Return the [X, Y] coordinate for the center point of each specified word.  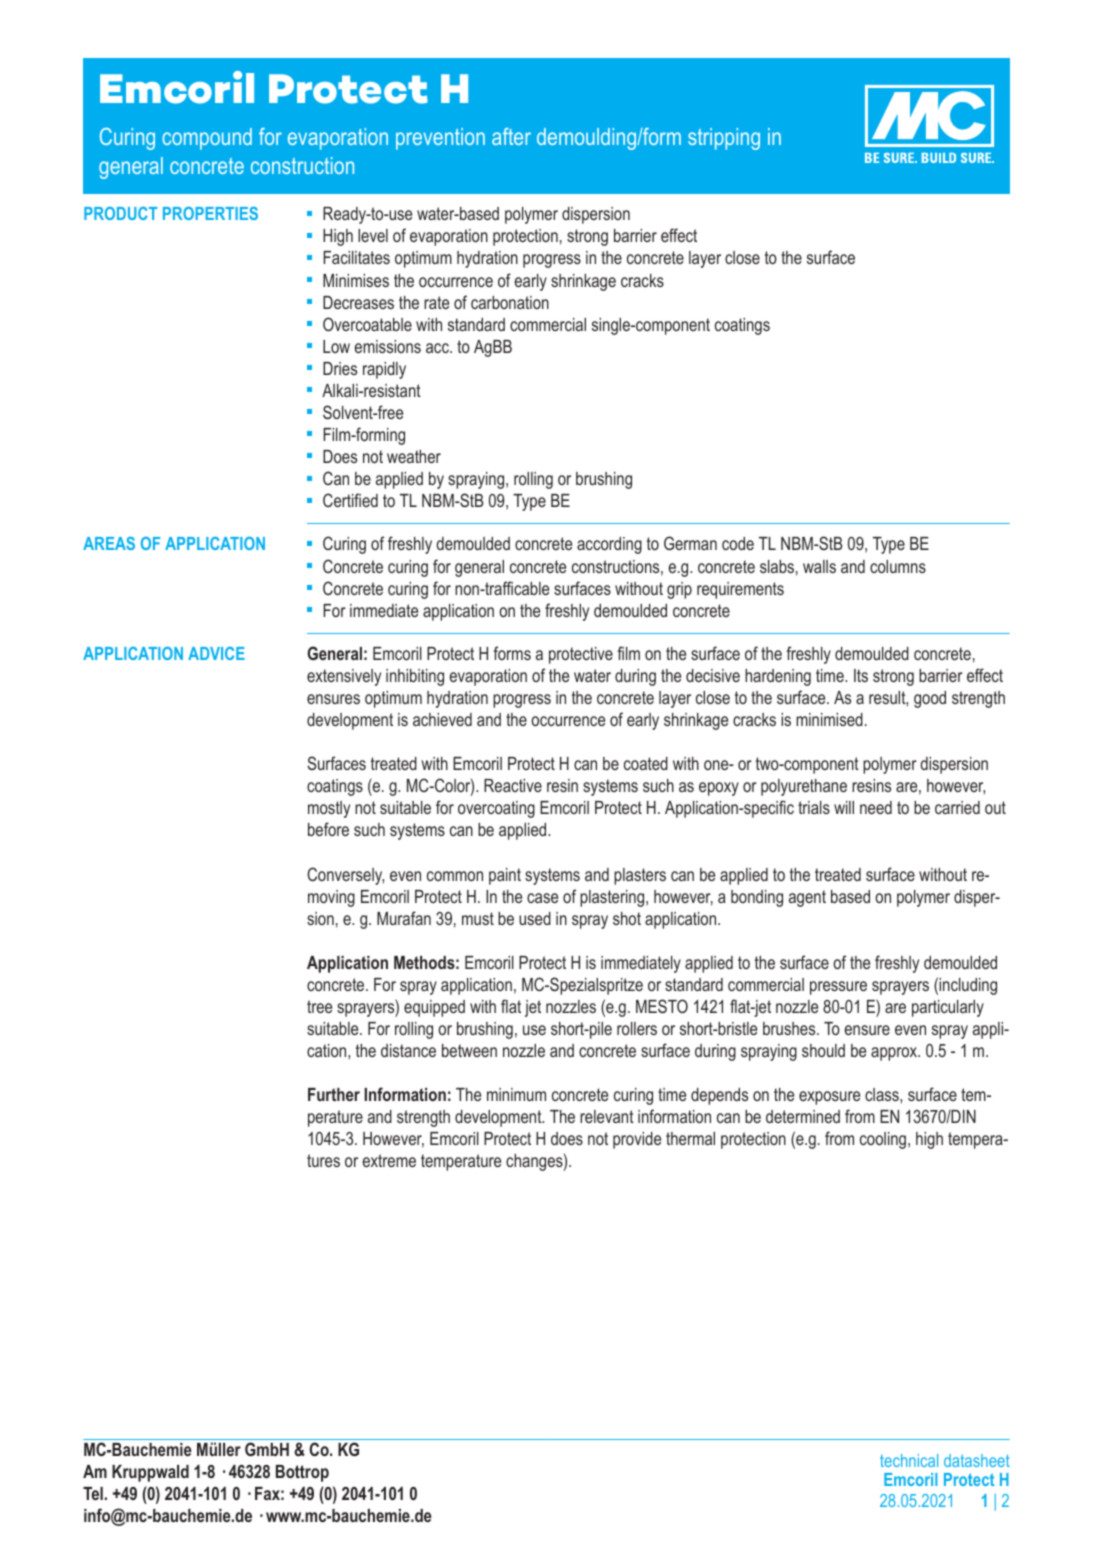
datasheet [977, 1460]
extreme [389, 1160]
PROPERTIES [210, 213]
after [511, 136]
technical [909, 1460]
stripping [724, 139]
